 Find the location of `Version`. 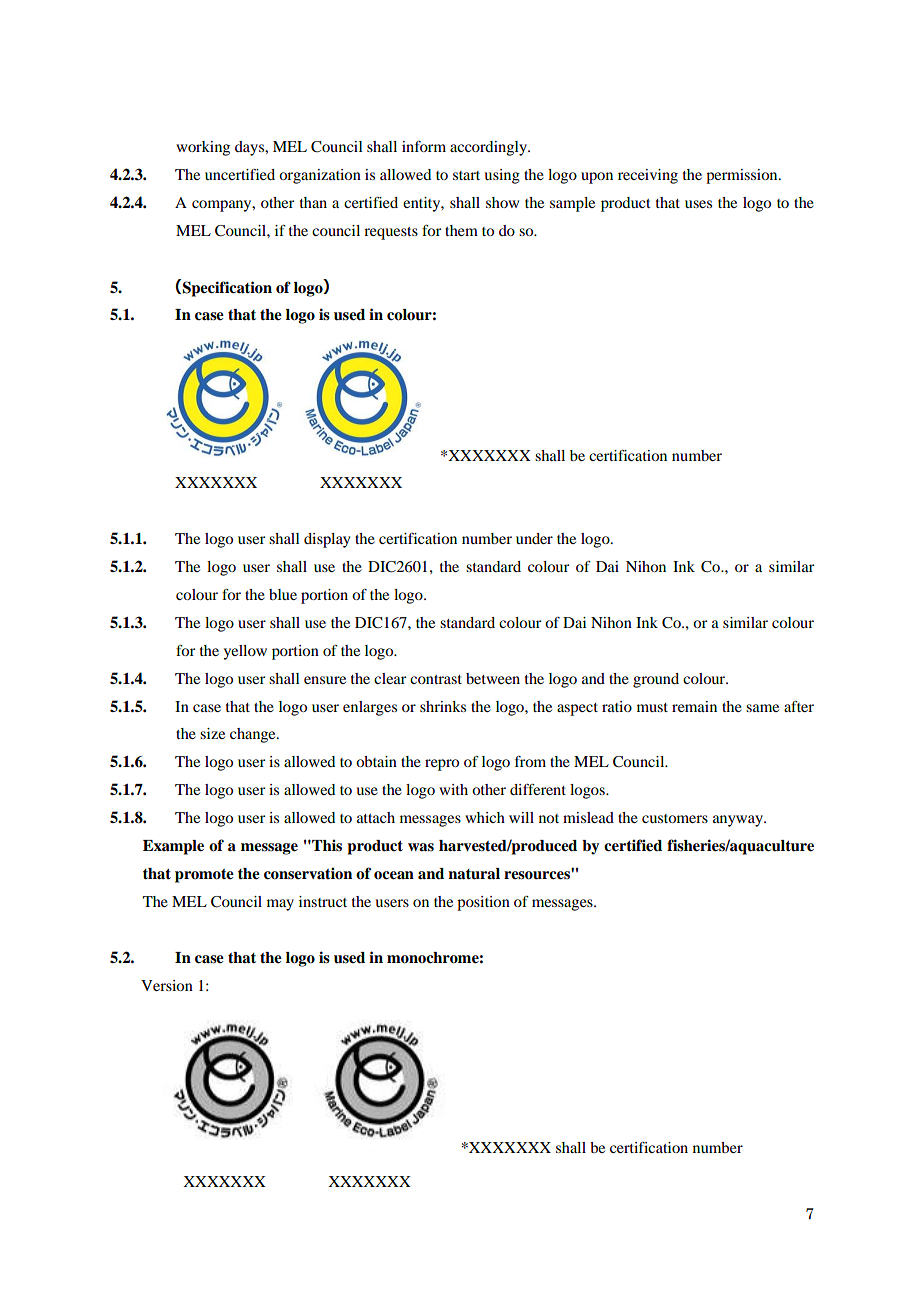

Version is located at coordinates (167, 985).
